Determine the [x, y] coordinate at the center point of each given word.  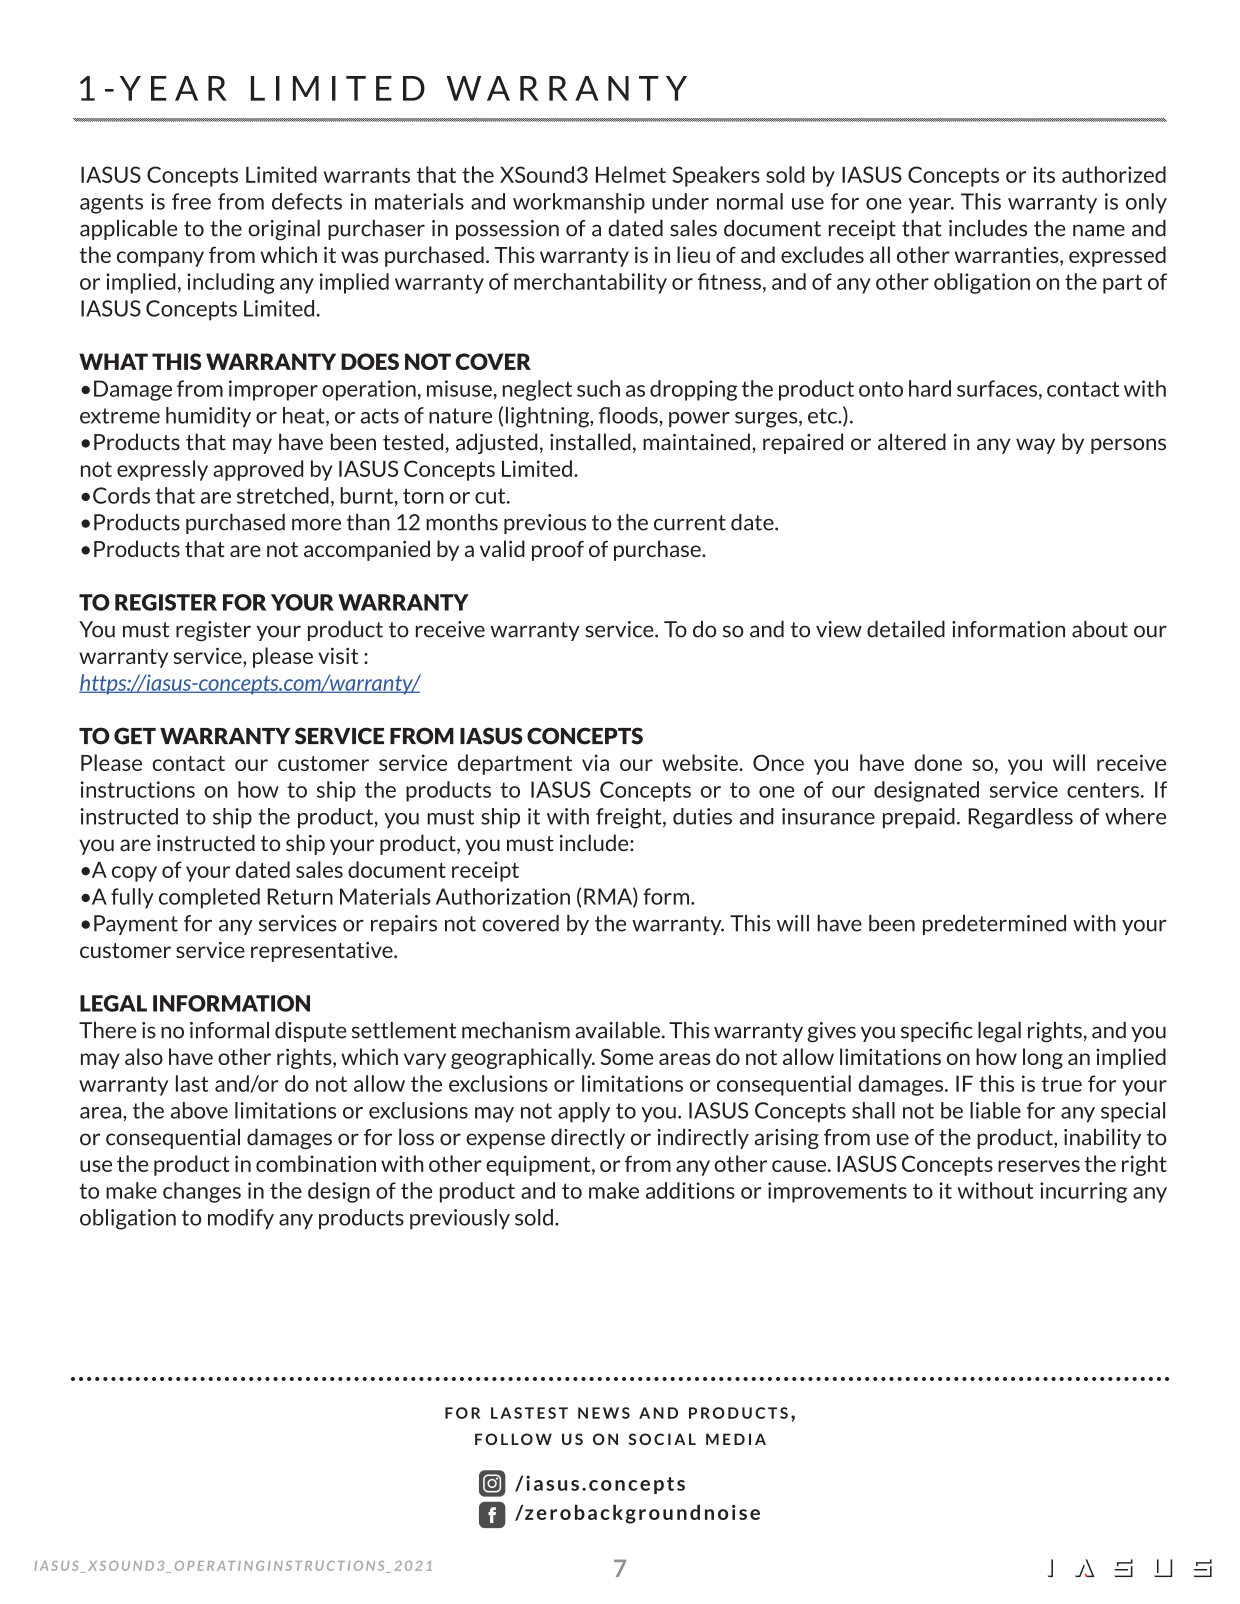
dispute [311, 1031]
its [1044, 174]
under [680, 201]
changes [202, 1192]
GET [135, 736]
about [1100, 629]
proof [558, 551]
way [1035, 446]
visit [338, 655]
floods [628, 415]
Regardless [1021, 818]
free [191, 201]
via [595, 762]
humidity [208, 417]
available [617, 1030]
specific [937, 1032]
